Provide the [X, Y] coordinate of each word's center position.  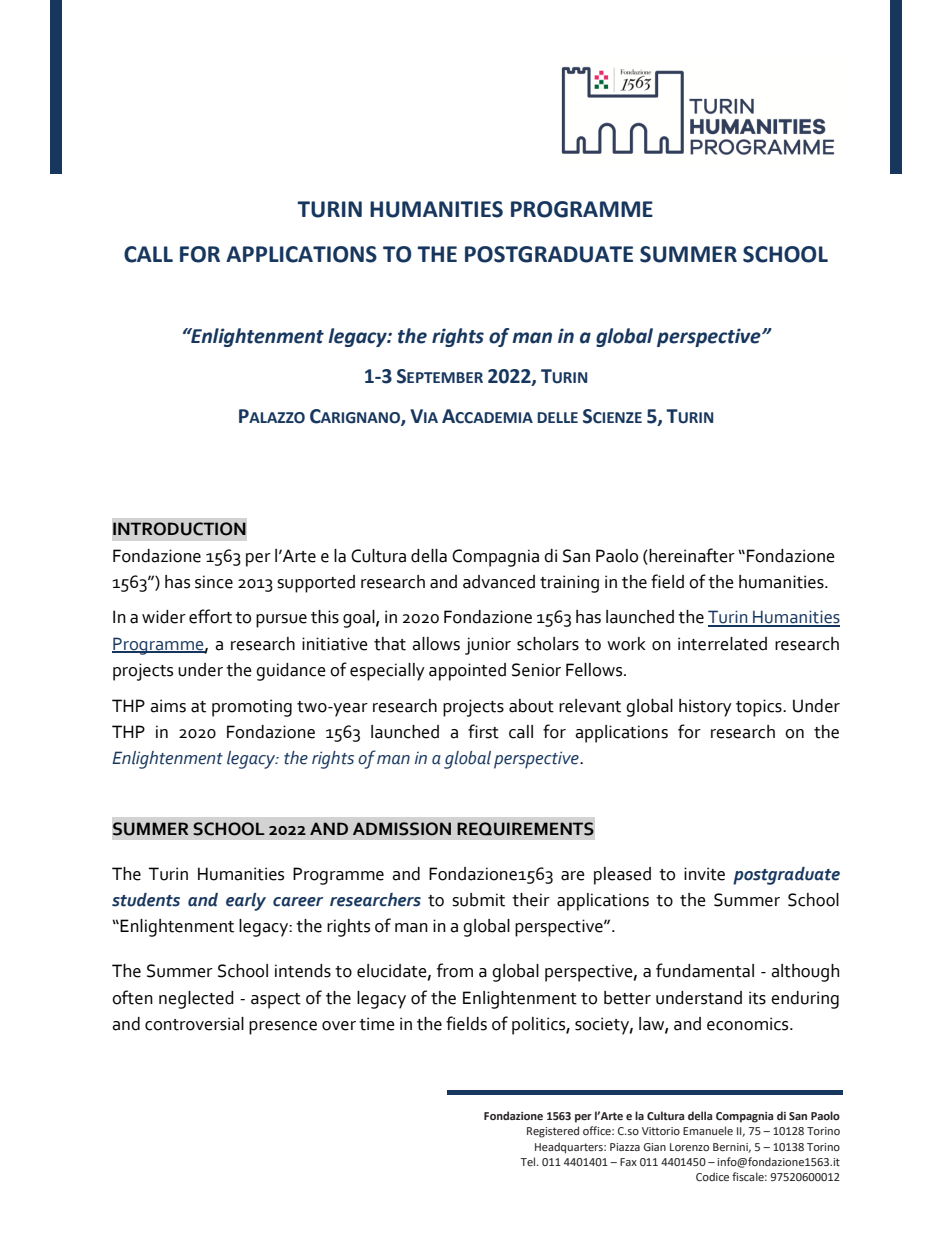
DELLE [557, 417]
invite [704, 874]
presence [283, 1028]
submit [478, 900]
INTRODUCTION [179, 529]
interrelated [722, 644]
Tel [529, 1161]
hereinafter [691, 555]
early [246, 902]
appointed [467, 672]
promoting [252, 708]
